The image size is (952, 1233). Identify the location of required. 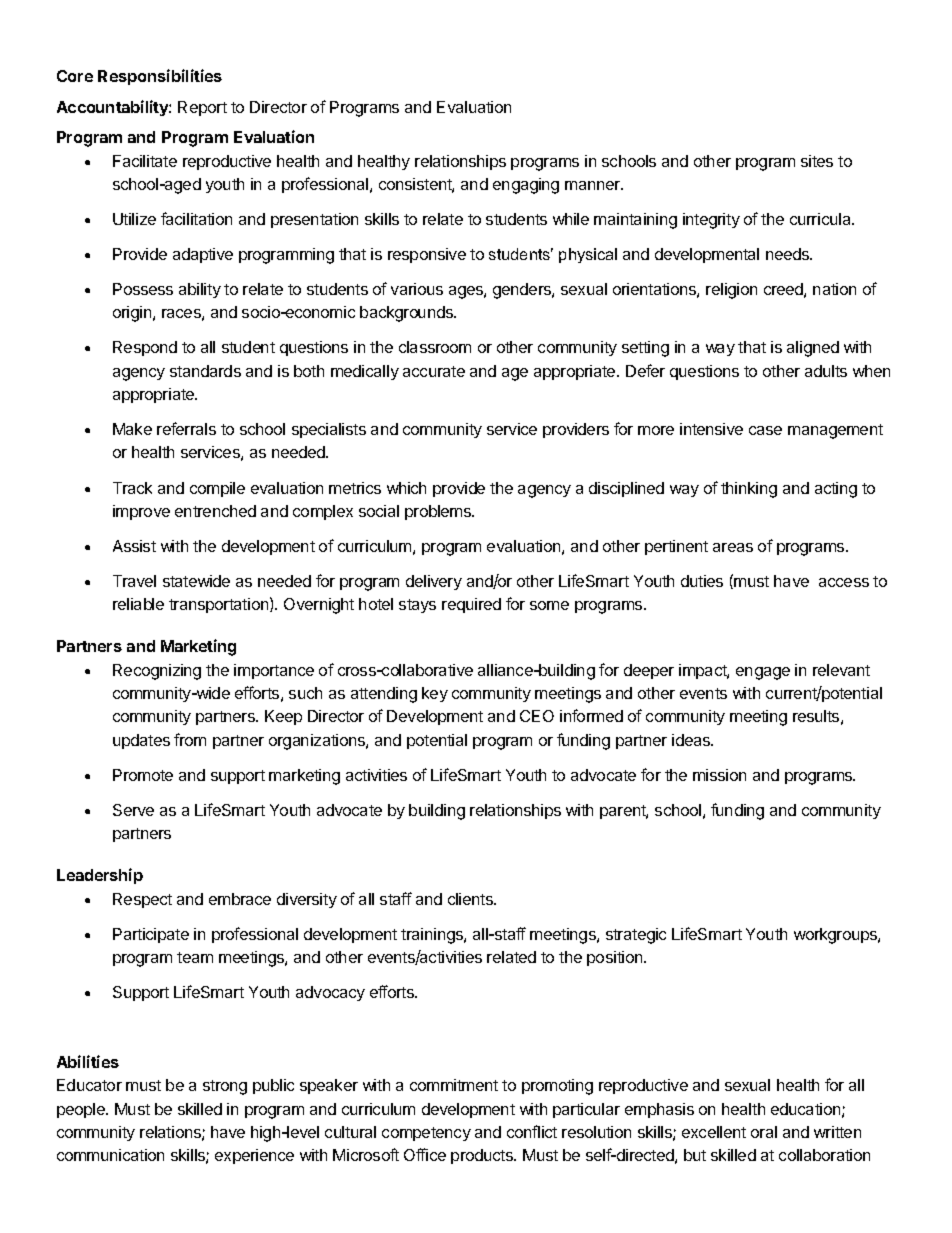
(471, 605).
